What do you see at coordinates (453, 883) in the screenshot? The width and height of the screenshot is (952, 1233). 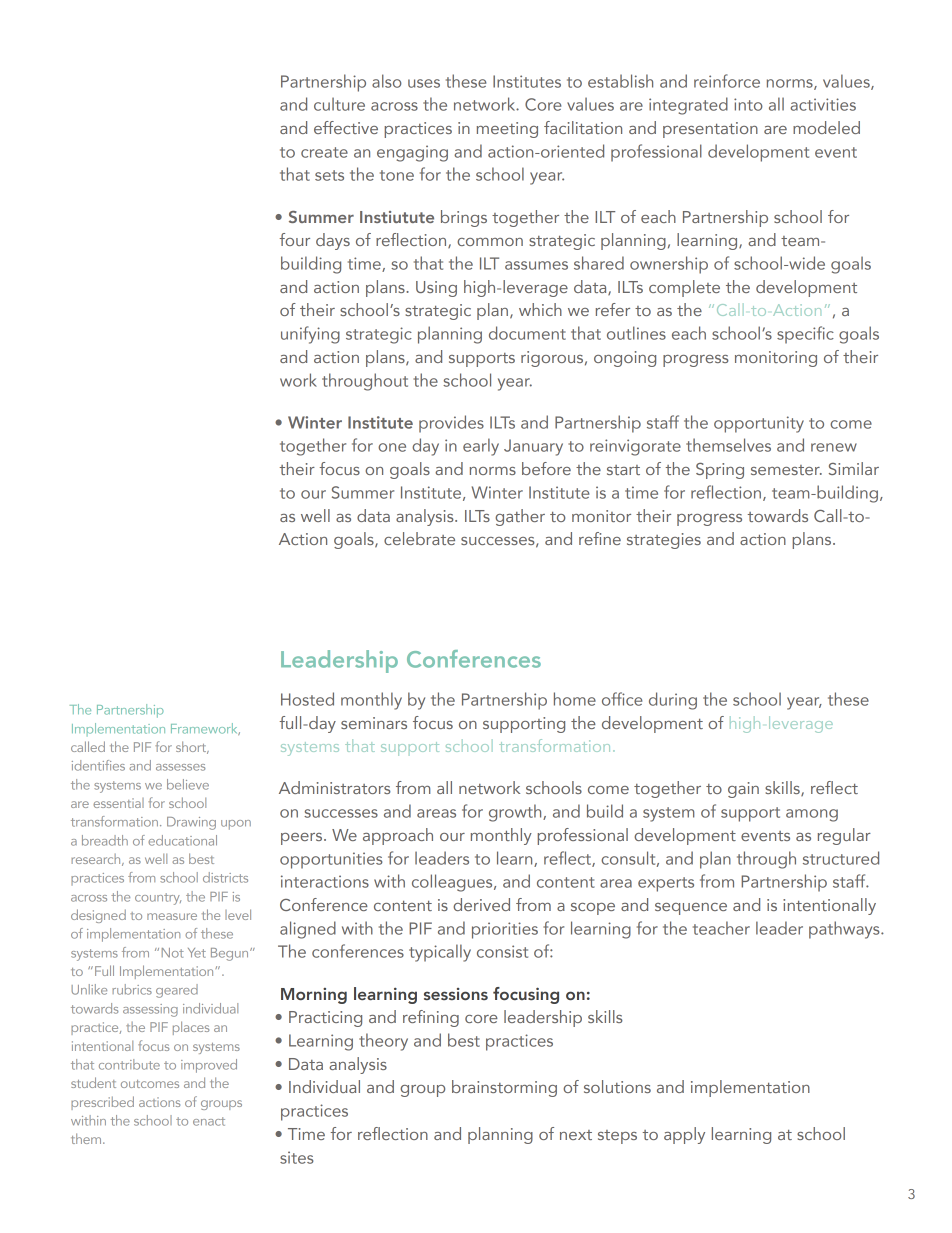 I see `colleagues` at bounding box center [453, 883].
